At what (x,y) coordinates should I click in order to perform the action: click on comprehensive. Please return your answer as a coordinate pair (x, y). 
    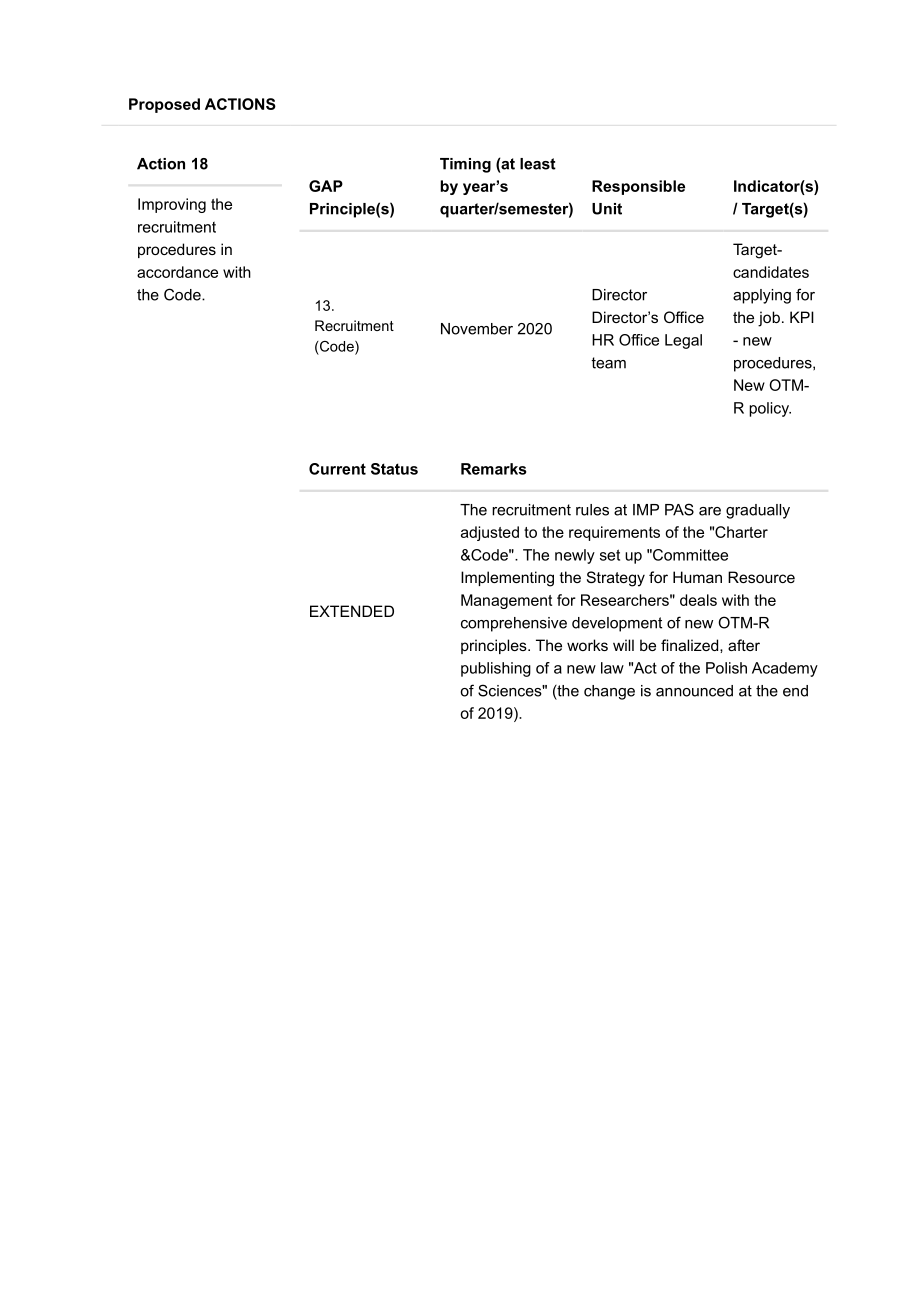
    Looking at the image, I should click on (514, 624).
